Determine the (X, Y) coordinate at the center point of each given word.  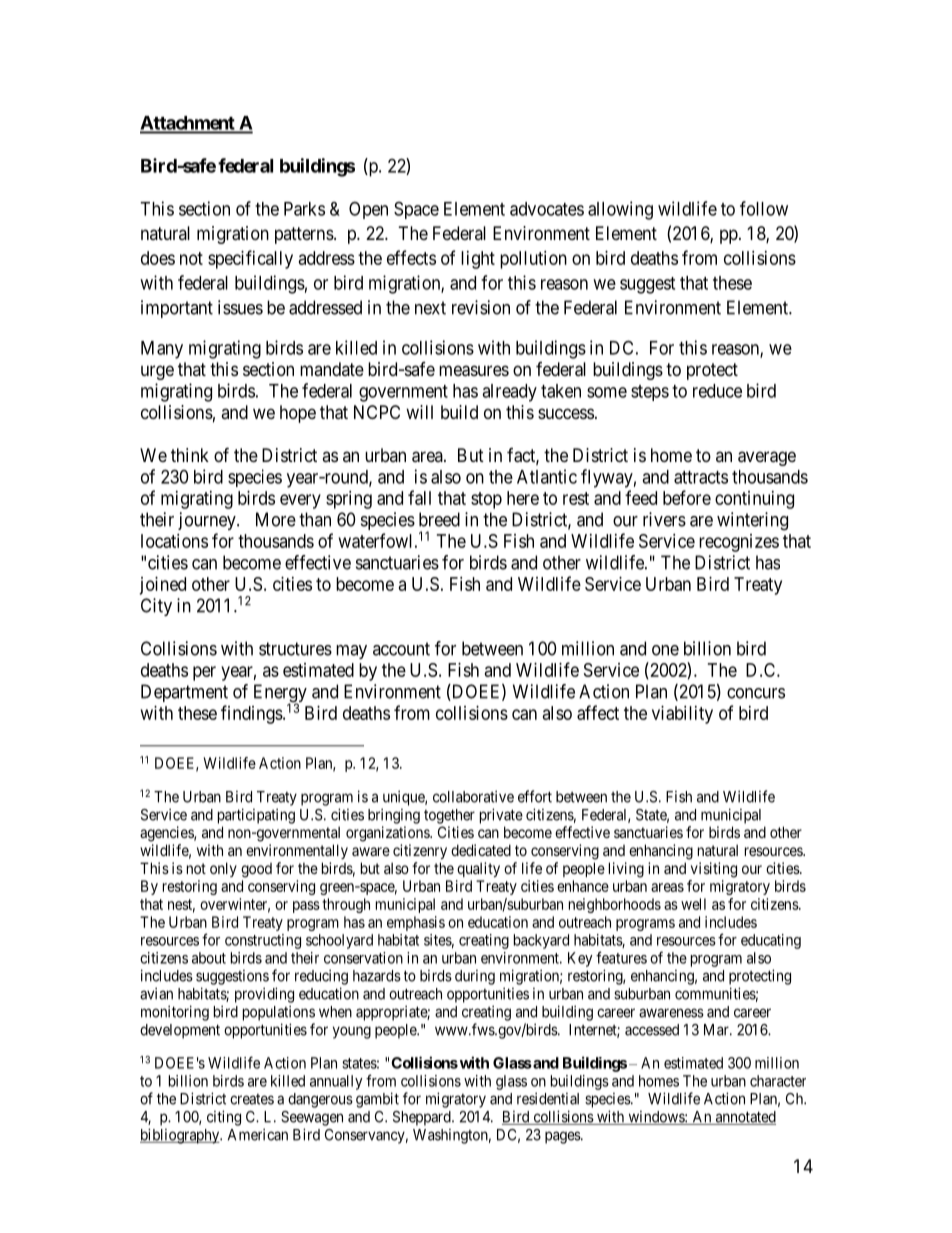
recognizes (739, 543)
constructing (263, 941)
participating (256, 816)
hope (298, 414)
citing (224, 1118)
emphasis (416, 923)
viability (682, 715)
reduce (717, 391)
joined (162, 586)
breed (439, 519)
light (478, 260)
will (419, 412)
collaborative (473, 796)
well (693, 904)
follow (764, 208)
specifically (250, 259)
